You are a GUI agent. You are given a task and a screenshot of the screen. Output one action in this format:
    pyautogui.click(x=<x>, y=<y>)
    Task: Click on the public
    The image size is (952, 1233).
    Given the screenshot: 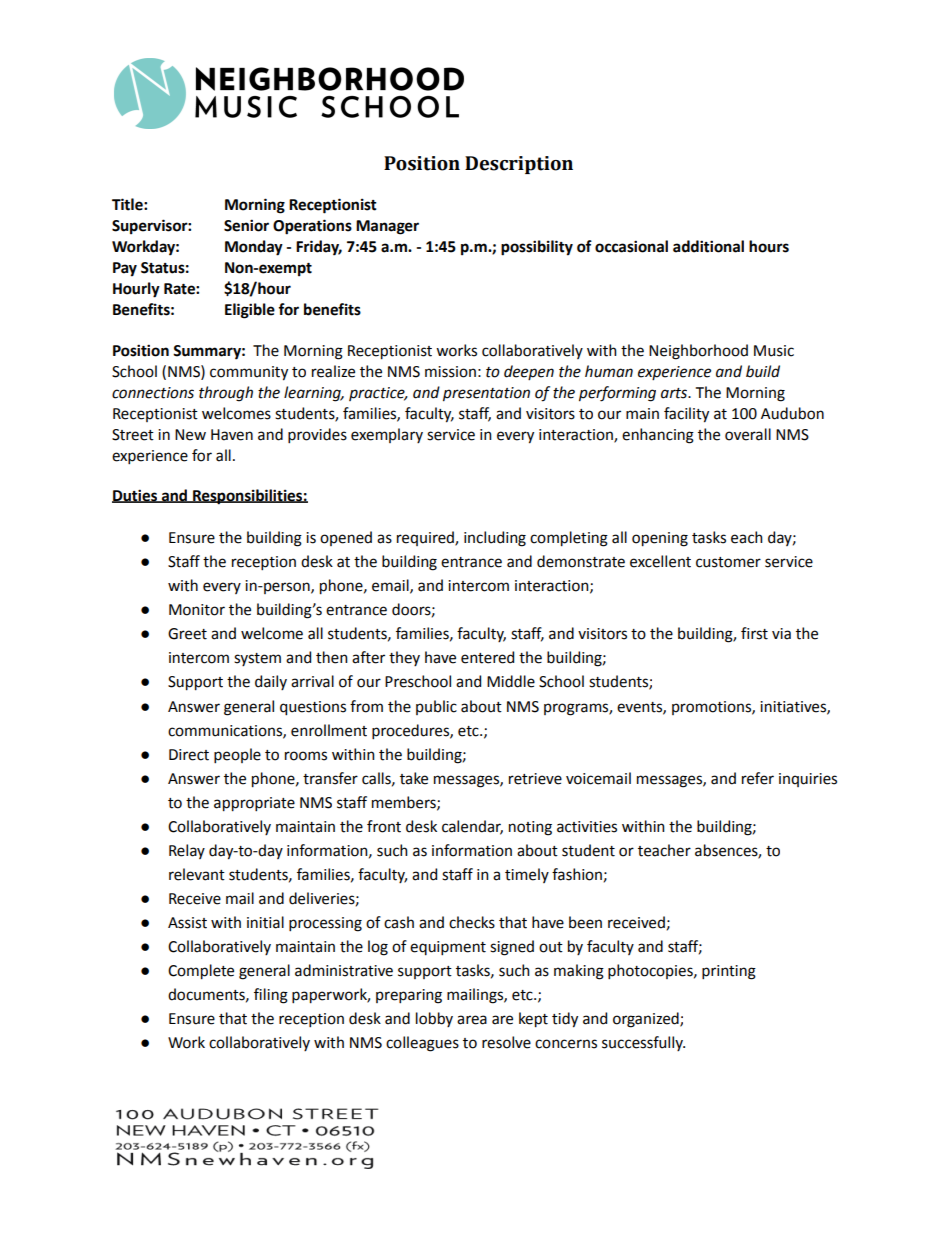 What is the action you would take?
    pyautogui.click(x=436, y=707)
